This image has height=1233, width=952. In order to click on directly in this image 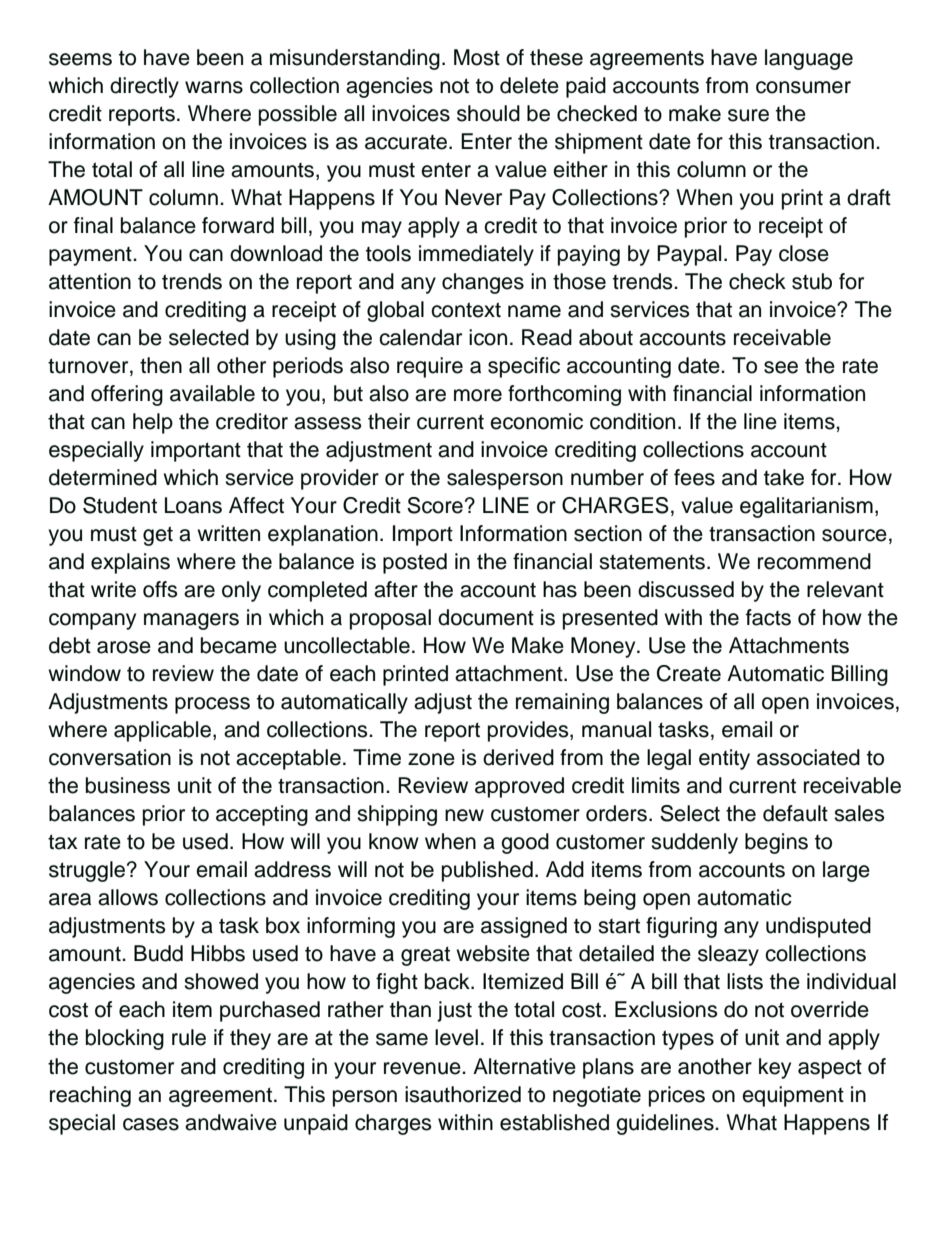, I will do `click(144, 87)`.
